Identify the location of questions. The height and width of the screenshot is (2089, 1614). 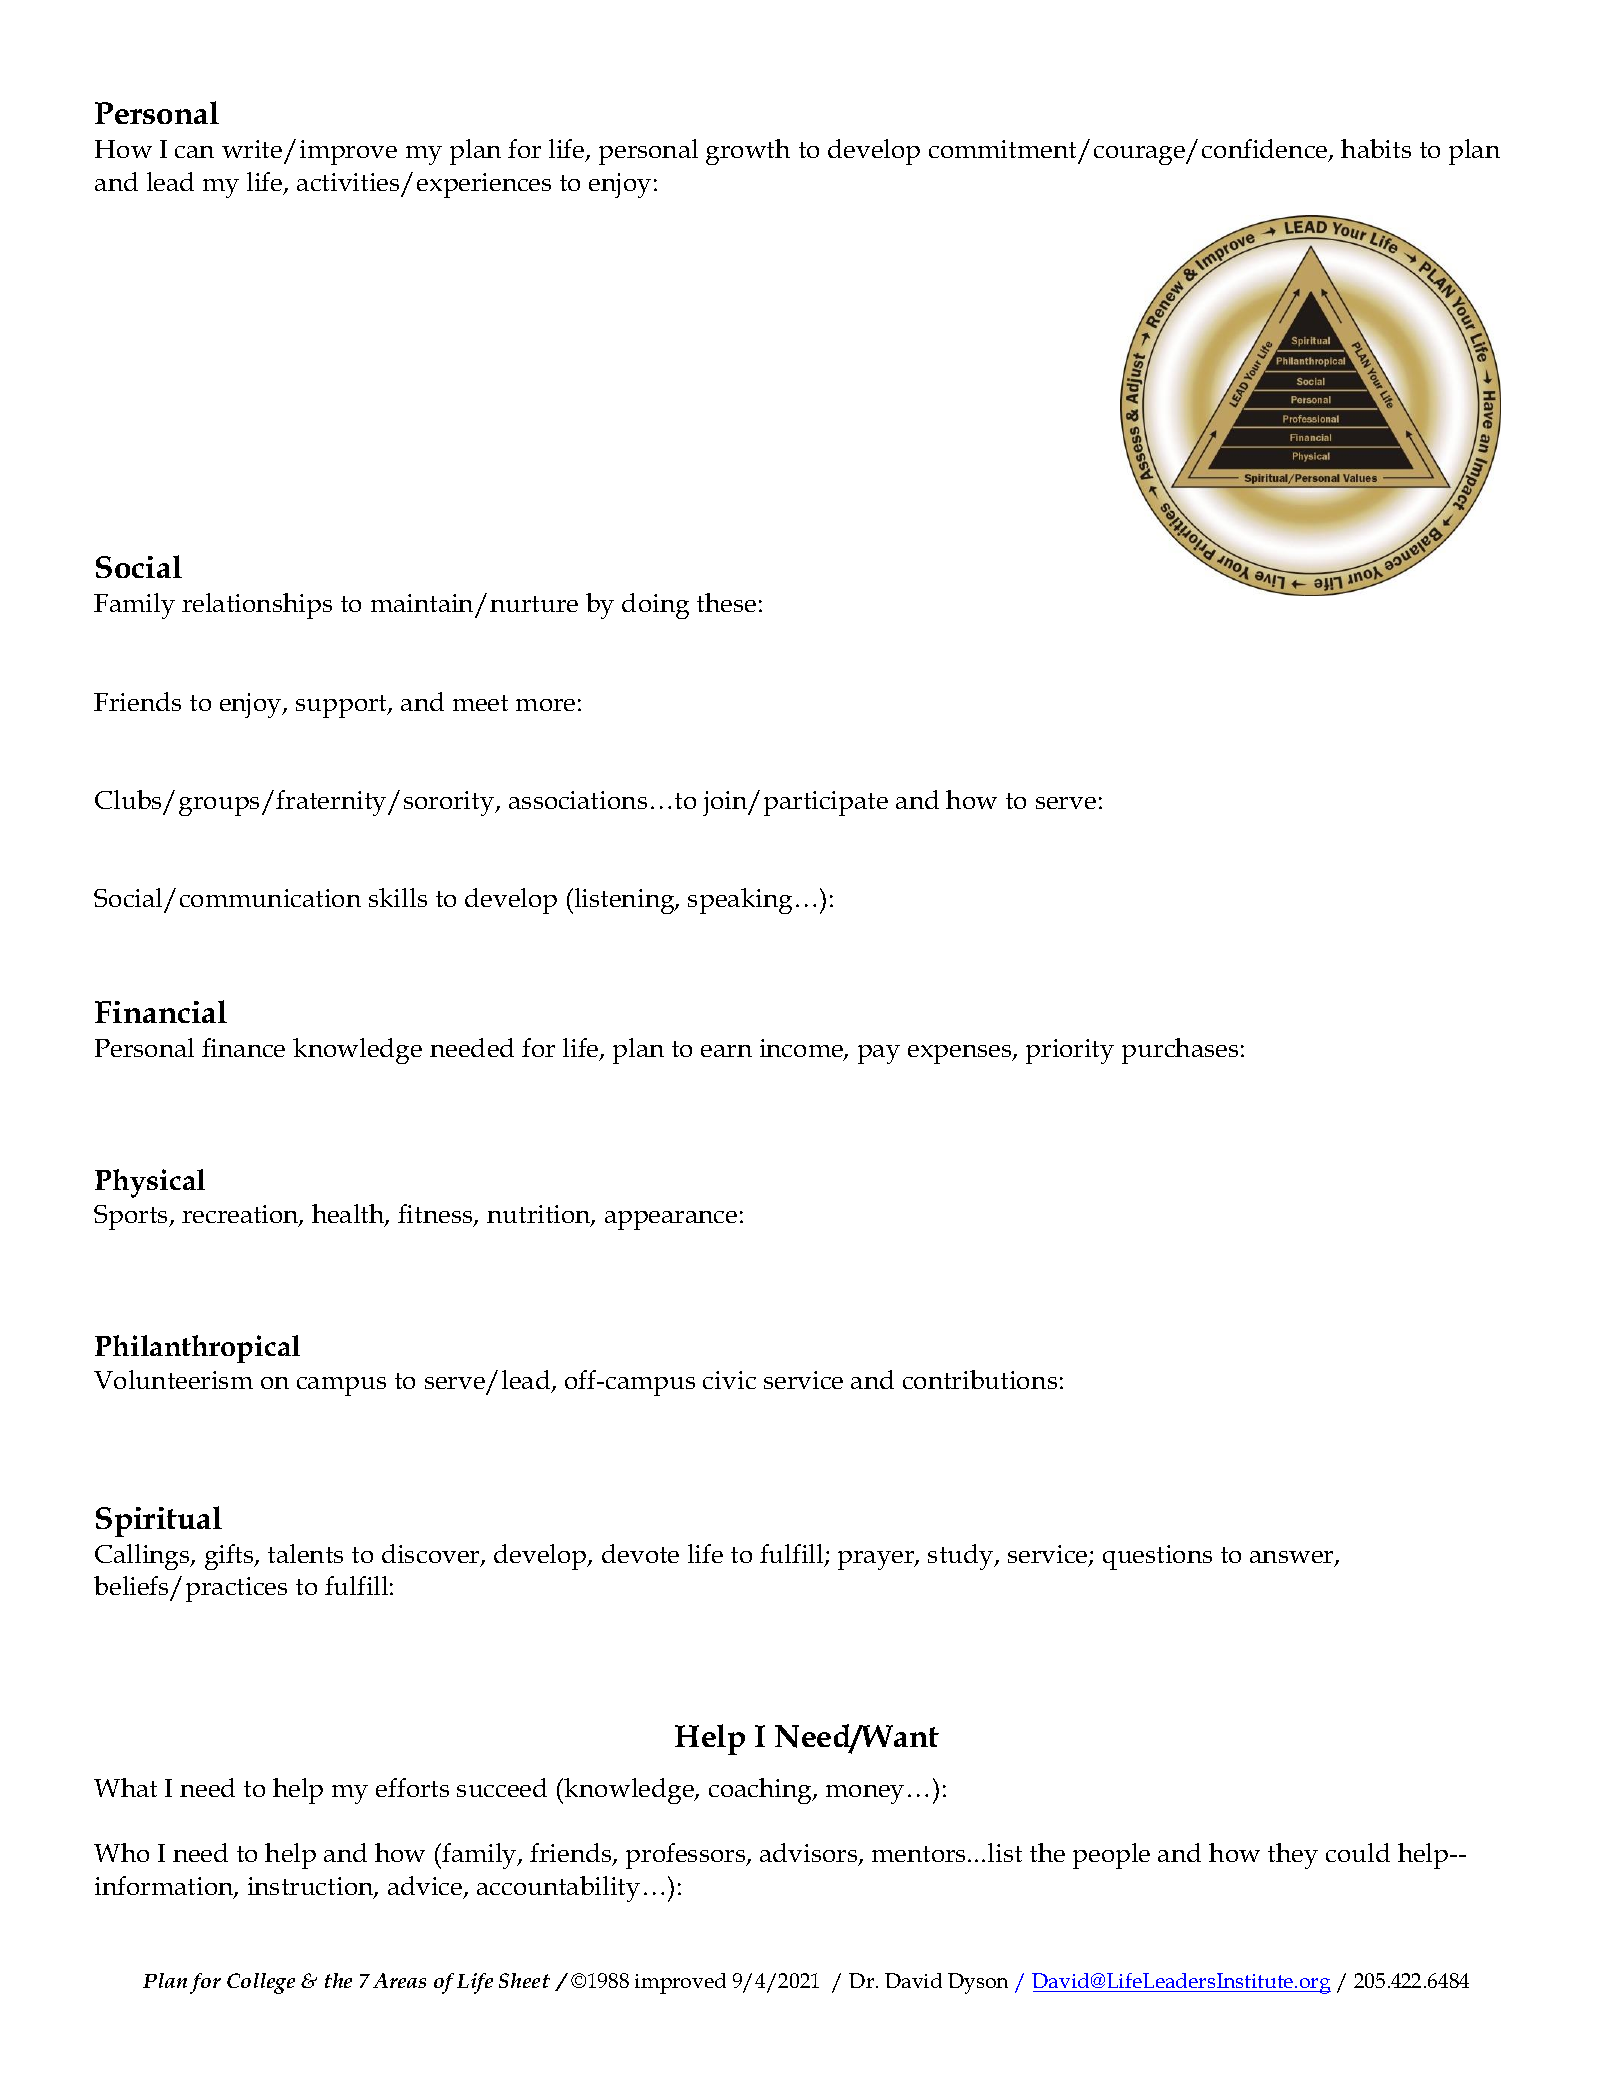
(1157, 1557).
